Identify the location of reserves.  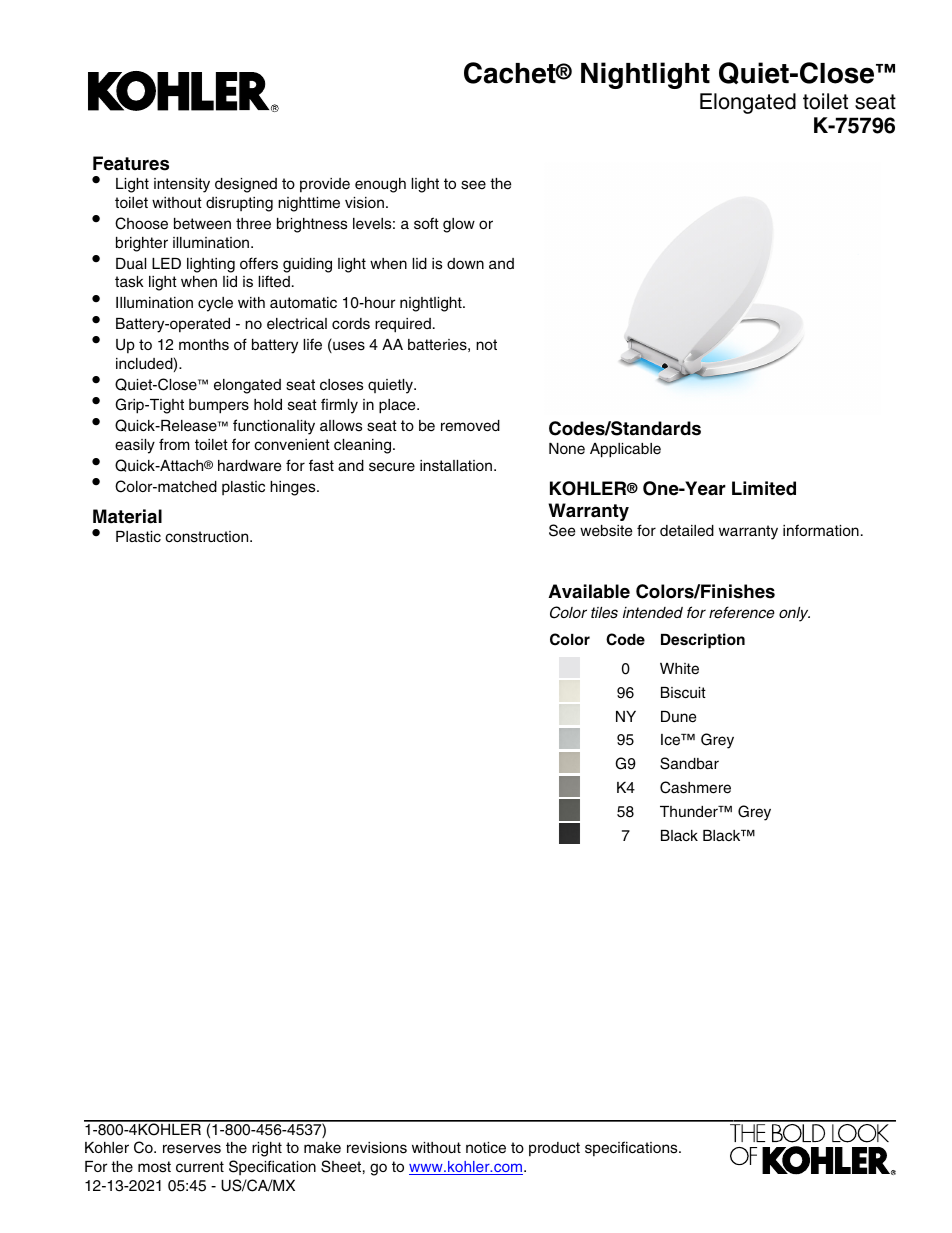
(192, 1149).
